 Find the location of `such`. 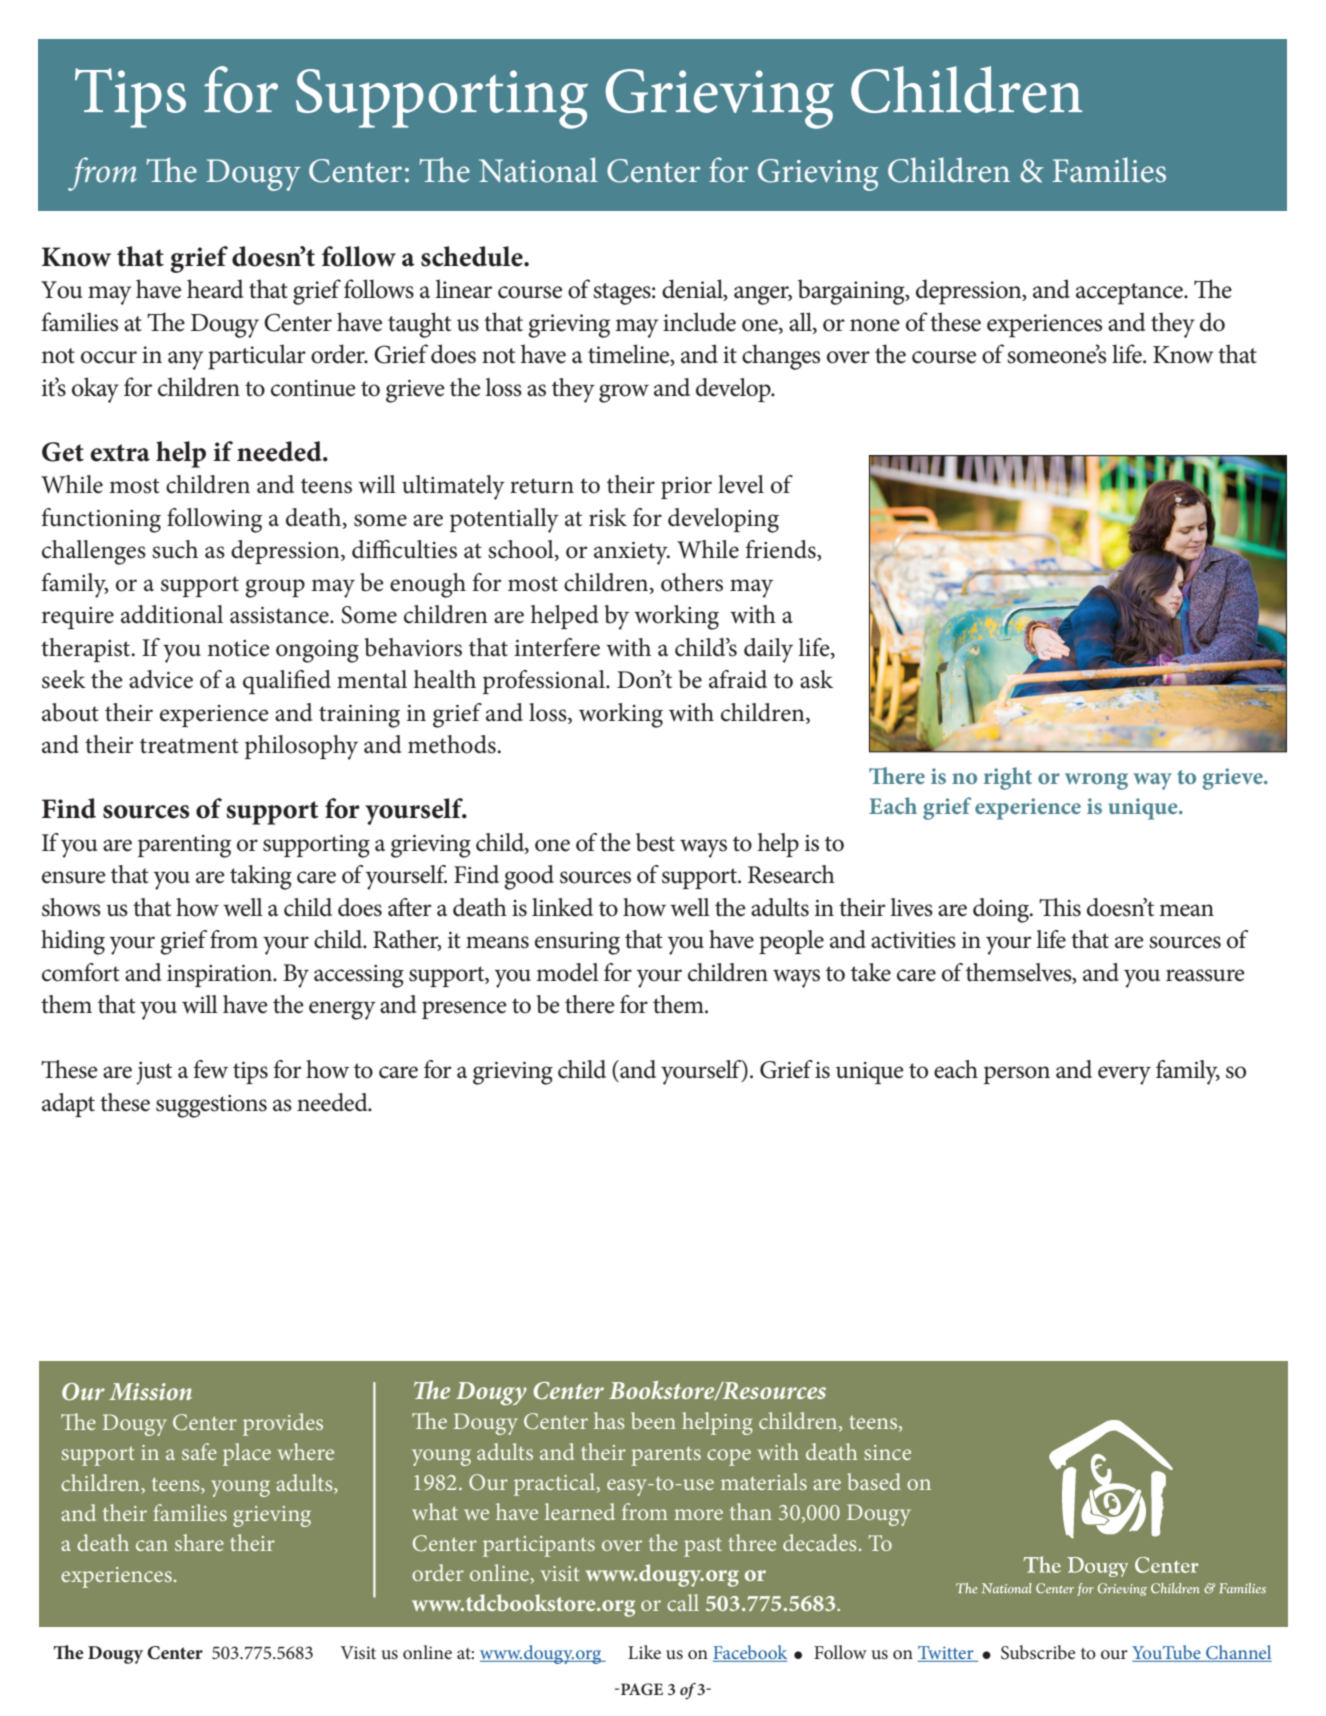

such is located at coordinates (175, 549).
